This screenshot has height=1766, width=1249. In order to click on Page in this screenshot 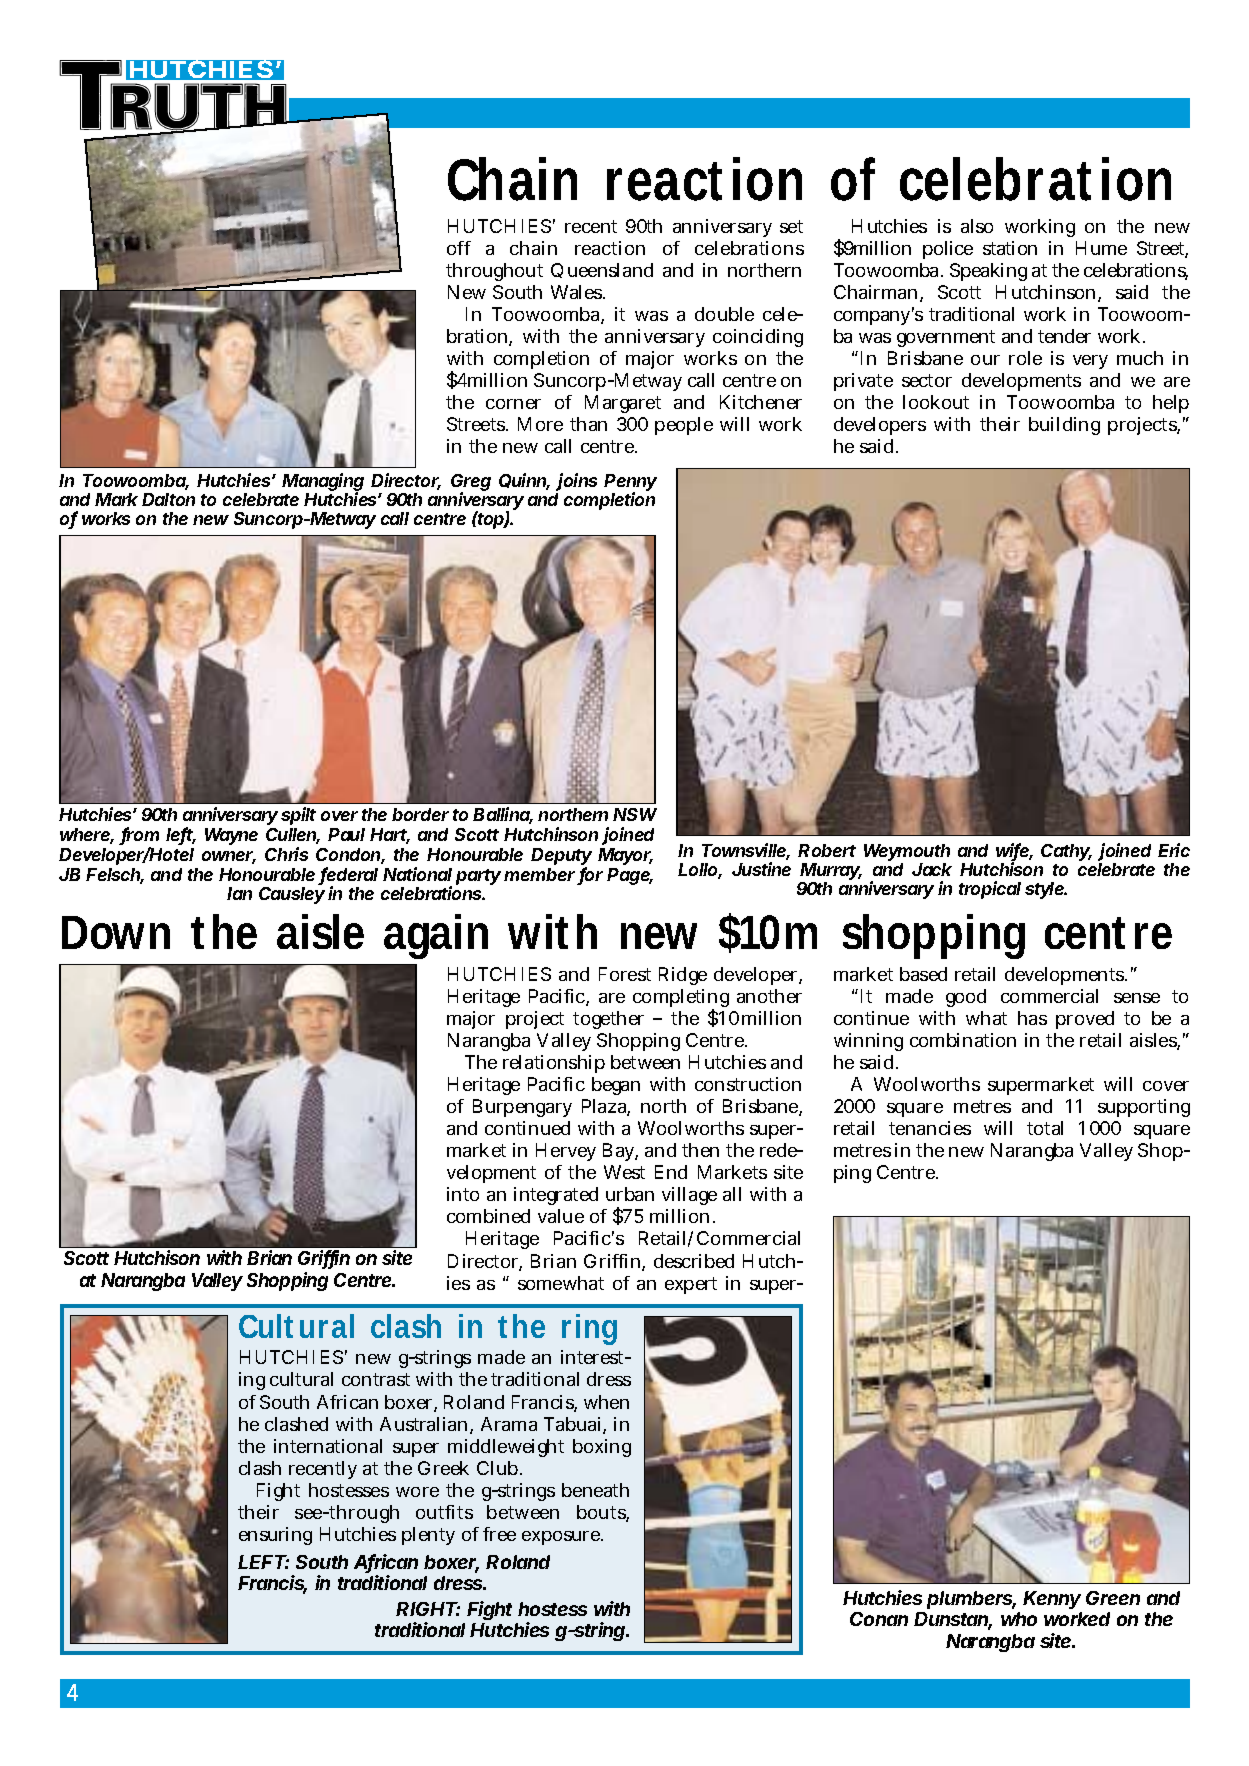, I will do `click(629, 876)`.
